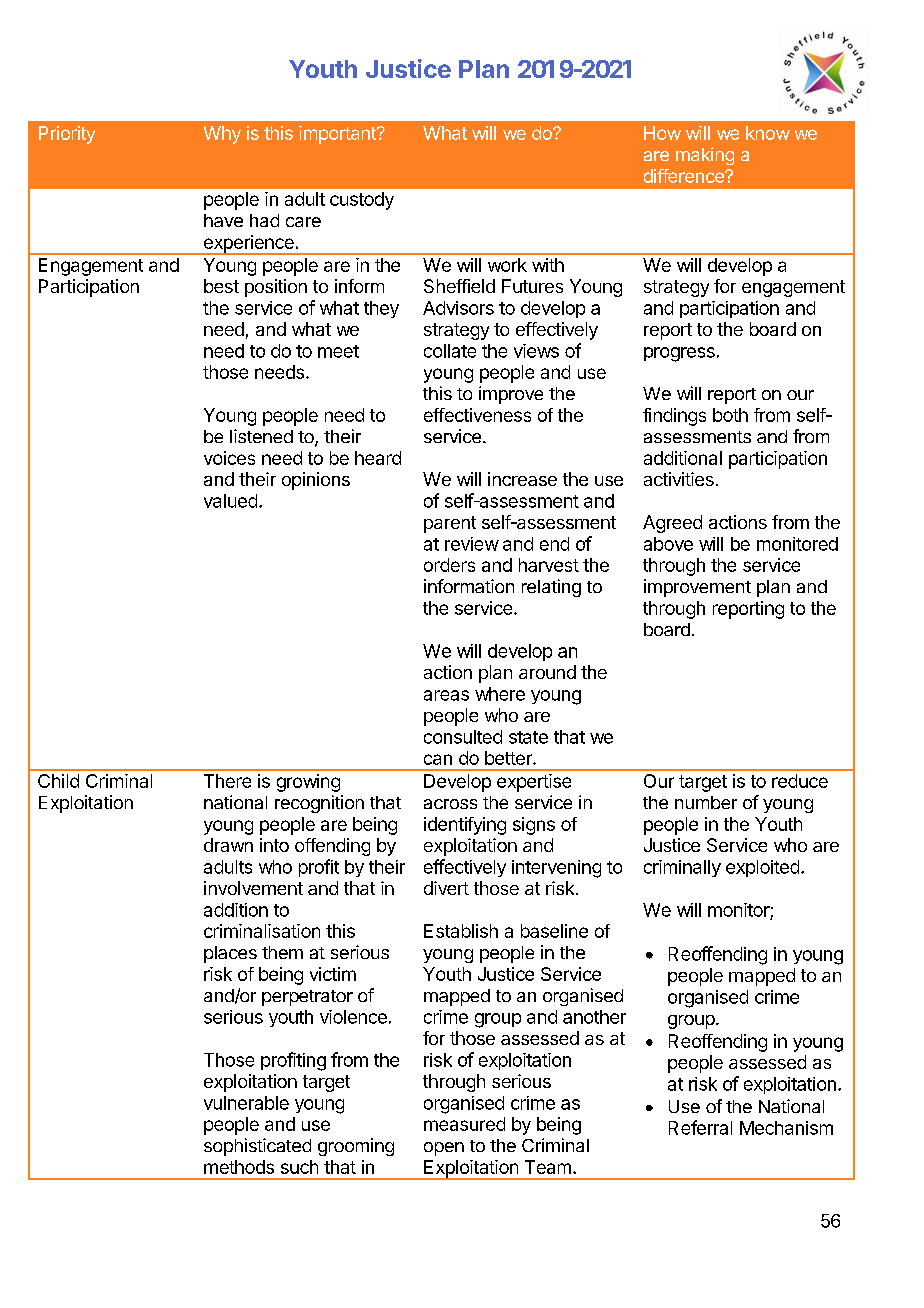 The width and height of the screenshot is (924, 1308). What do you see at coordinates (362, 201) in the screenshot?
I see `custody` at bounding box center [362, 201].
